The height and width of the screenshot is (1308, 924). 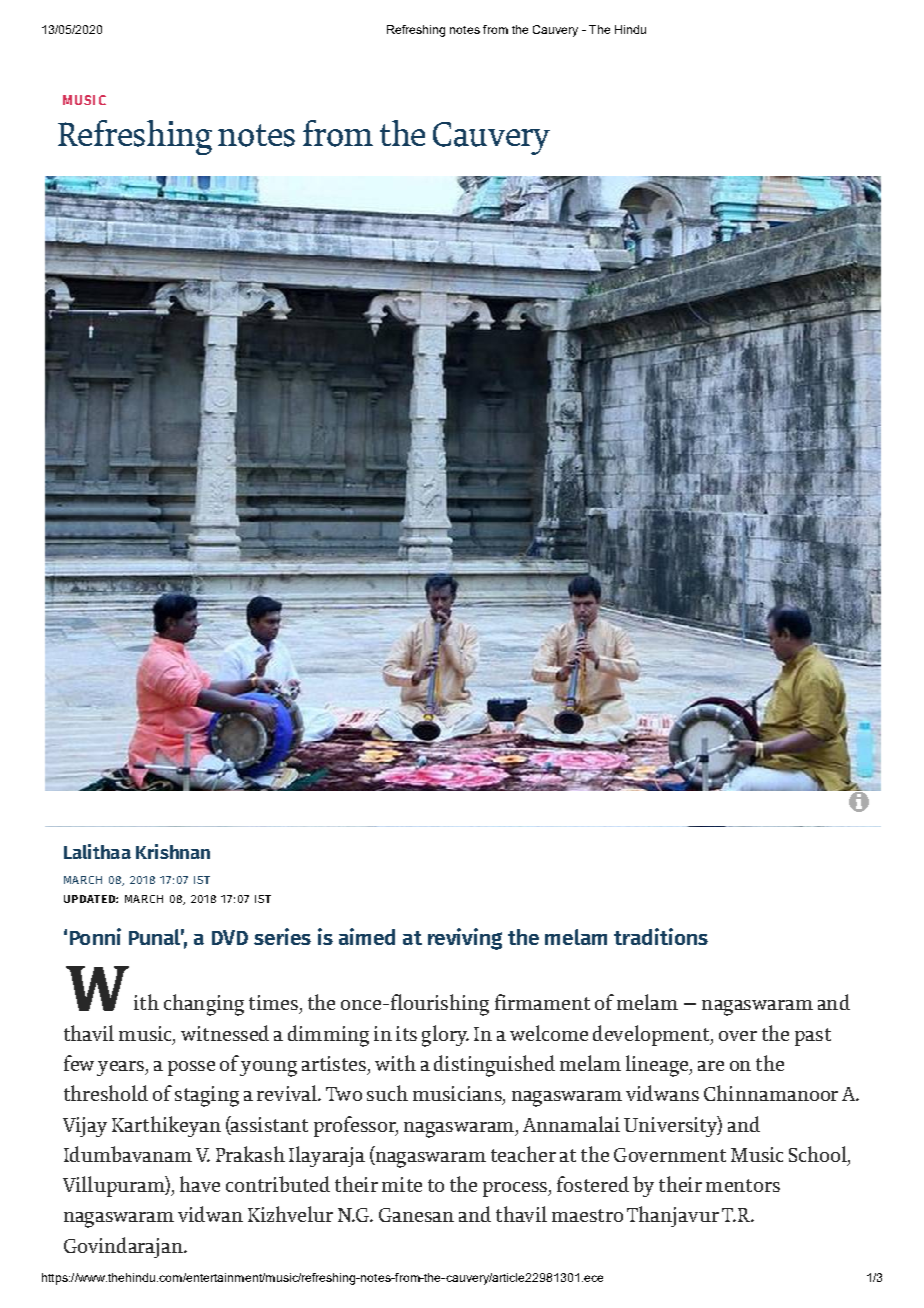 I want to click on reviving, so click(x=465, y=939).
